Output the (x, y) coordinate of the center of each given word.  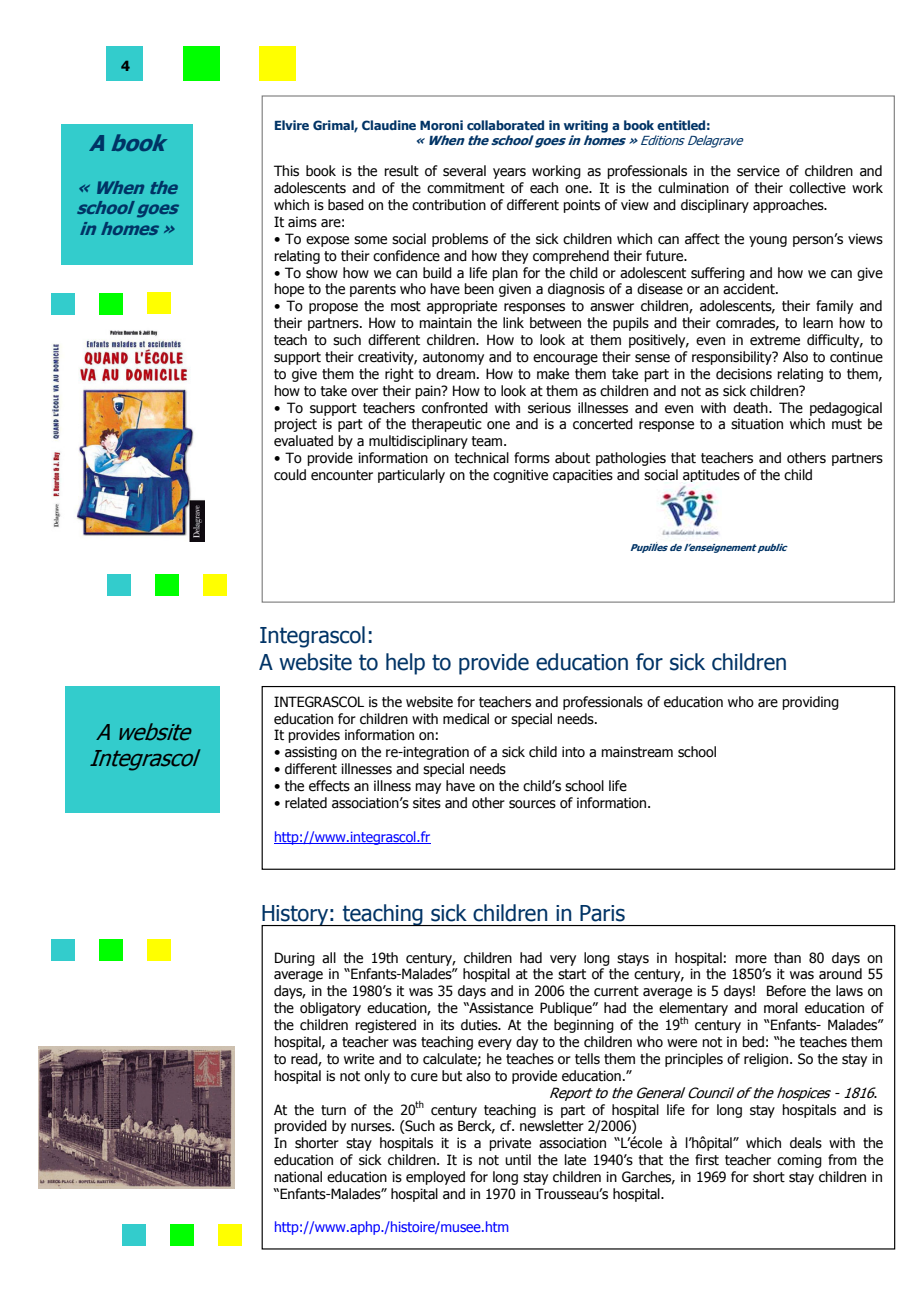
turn (333, 1110)
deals (806, 1143)
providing (810, 703)
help (405, 664)
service (758, 171)
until (518, 1159)
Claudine (389, 125)
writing (586, 126)
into (573, 752)
